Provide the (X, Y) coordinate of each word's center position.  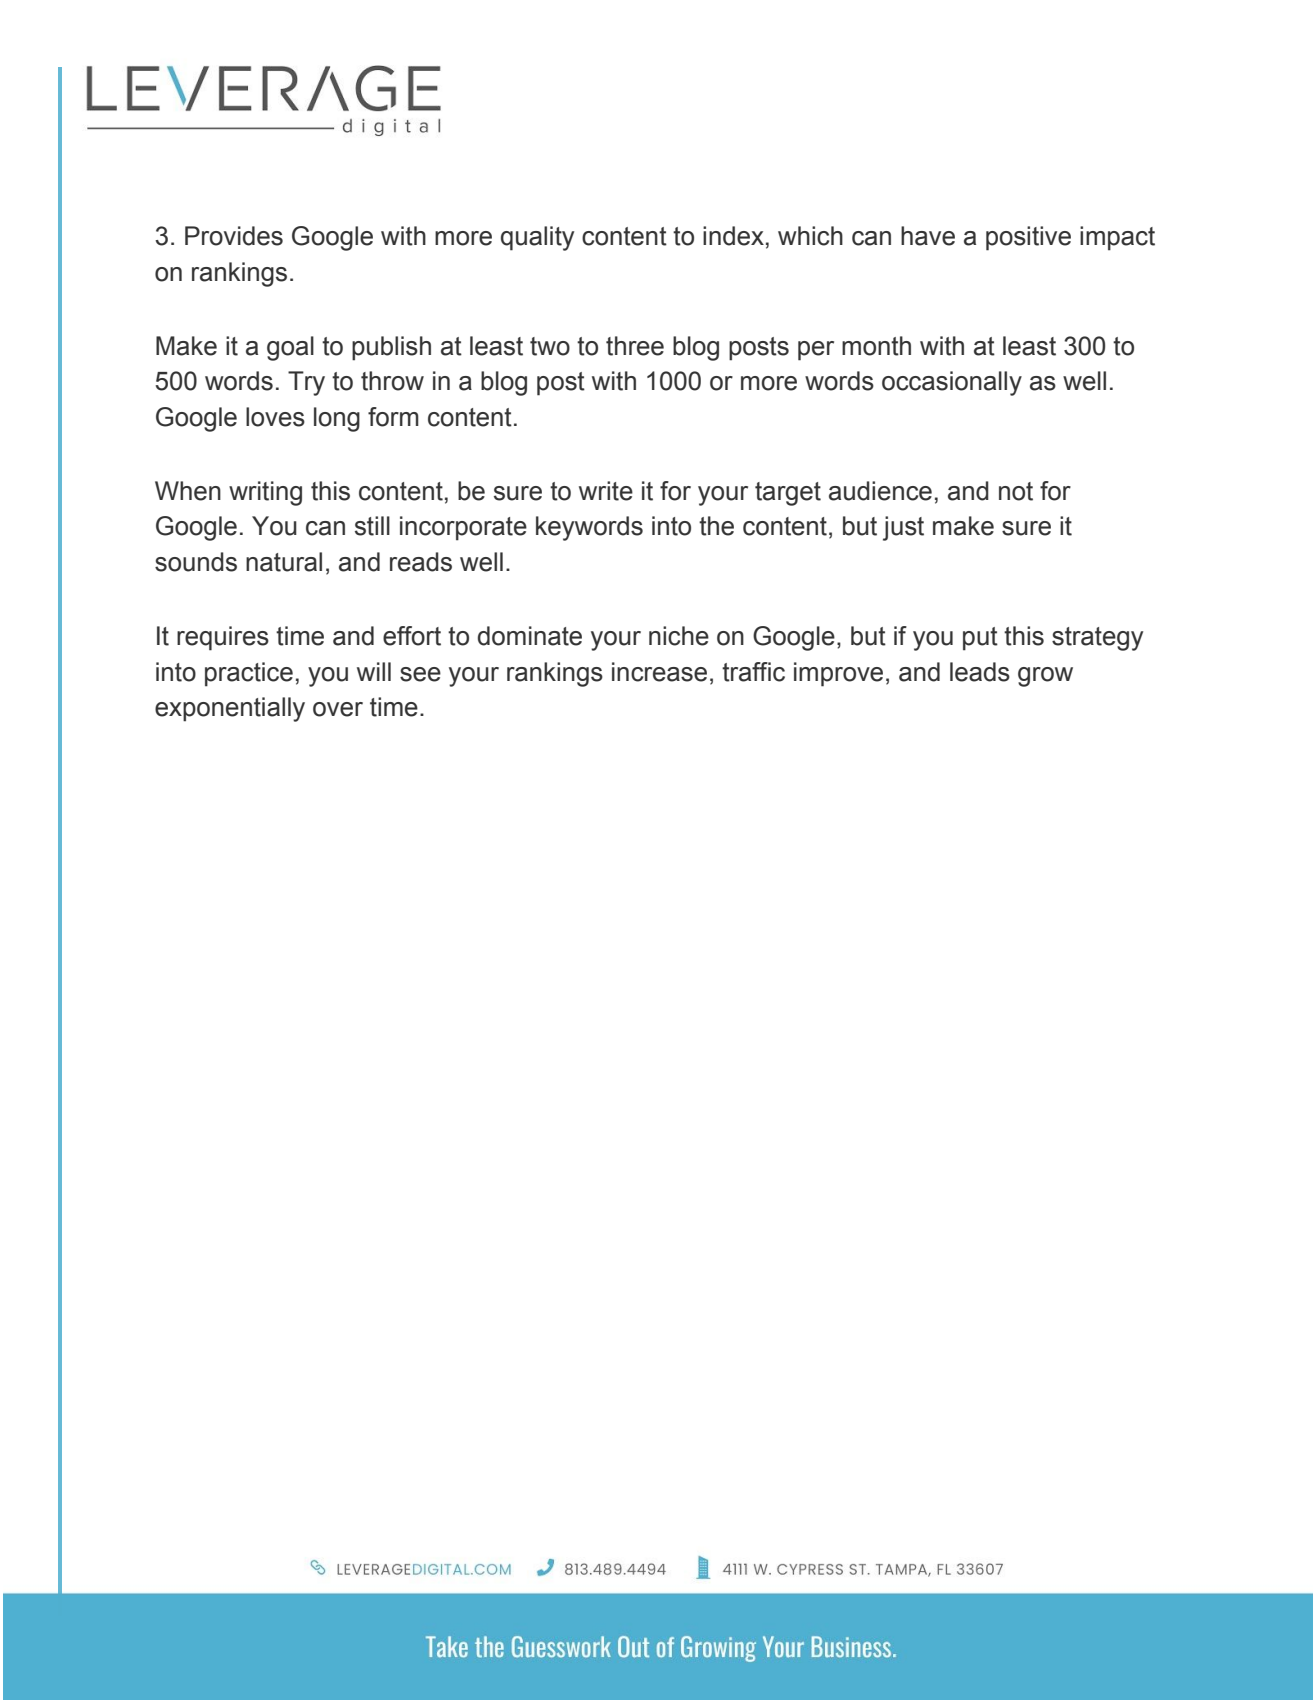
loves (275, 417)
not (1016, 491)
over (338, 709)
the (716, 526)
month (876, 346)
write (606, 491)
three (635, 346)
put (980, 639)
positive (1028, 238)
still (372, 526)
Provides (234, 236)
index (733, 236)
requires (223, 638)
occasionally (952, 383)
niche (679, 636)
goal (290, 348)
